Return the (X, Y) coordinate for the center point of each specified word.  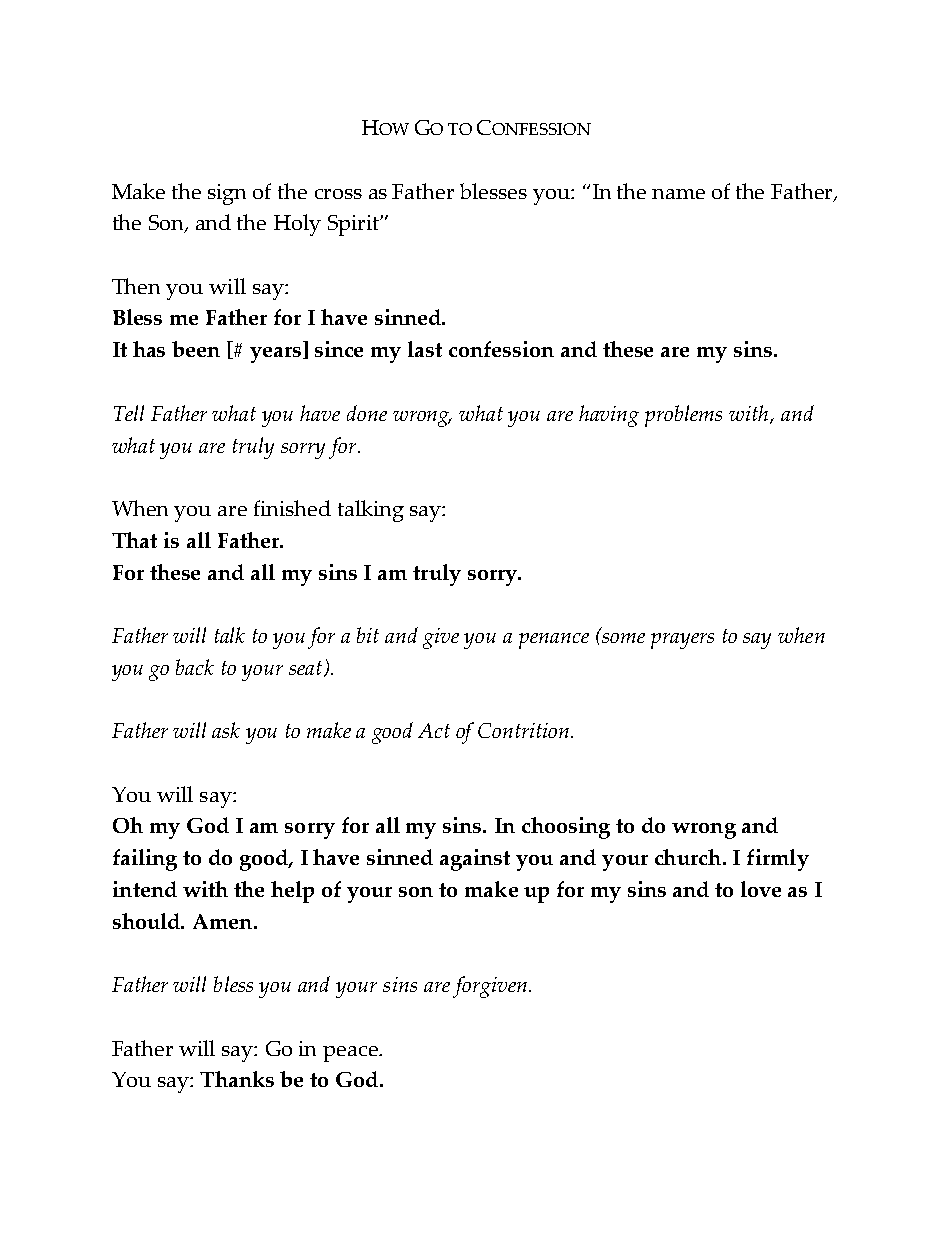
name (678, 194)
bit (368, 635)
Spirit (355, 225)
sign (227, 194)
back (195, 667)
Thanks (237, 1079)
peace (351, 1054)
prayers (682, 641)
